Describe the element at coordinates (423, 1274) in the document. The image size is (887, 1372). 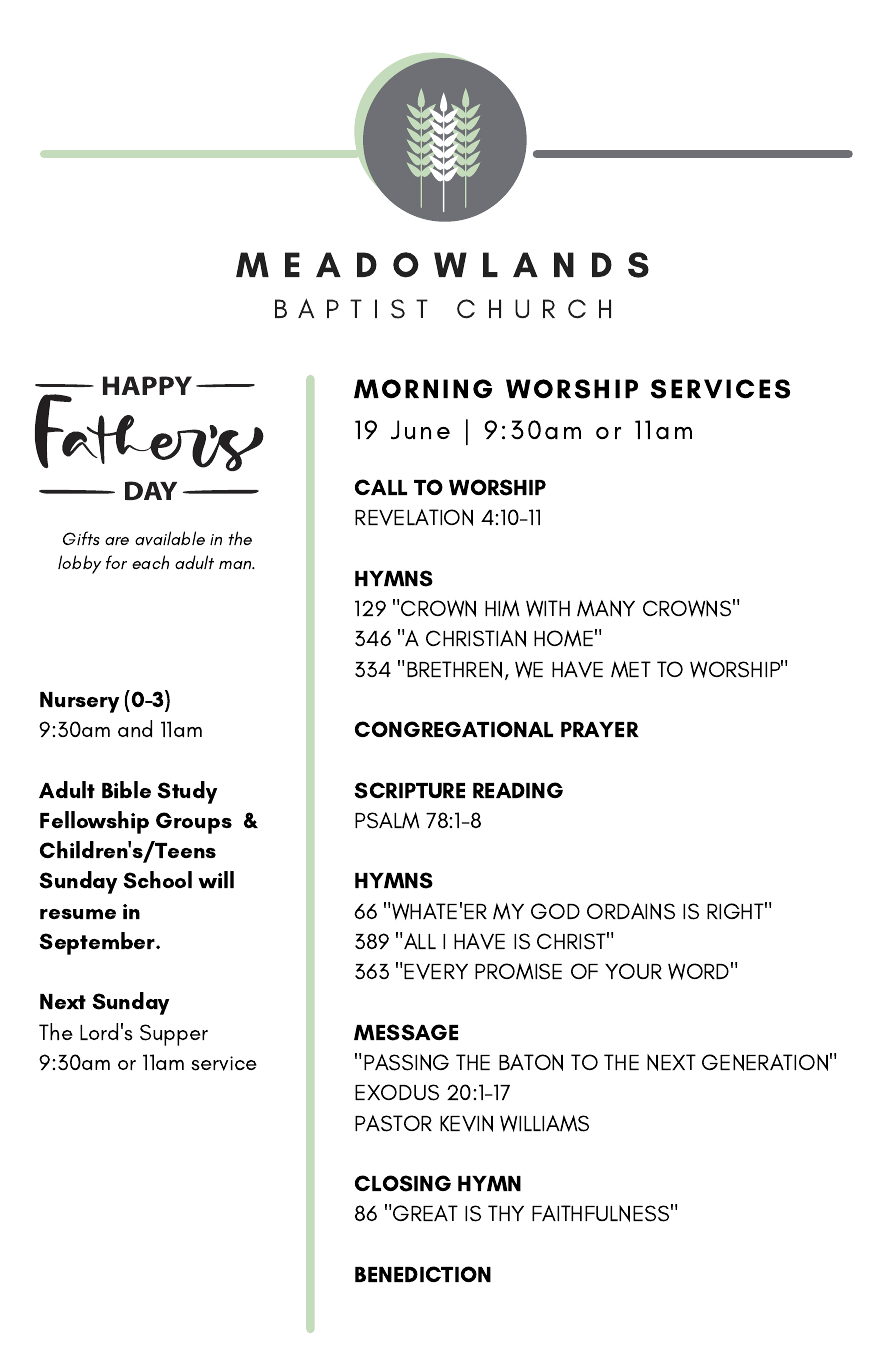
I see `BENEDICTION` at that location.
